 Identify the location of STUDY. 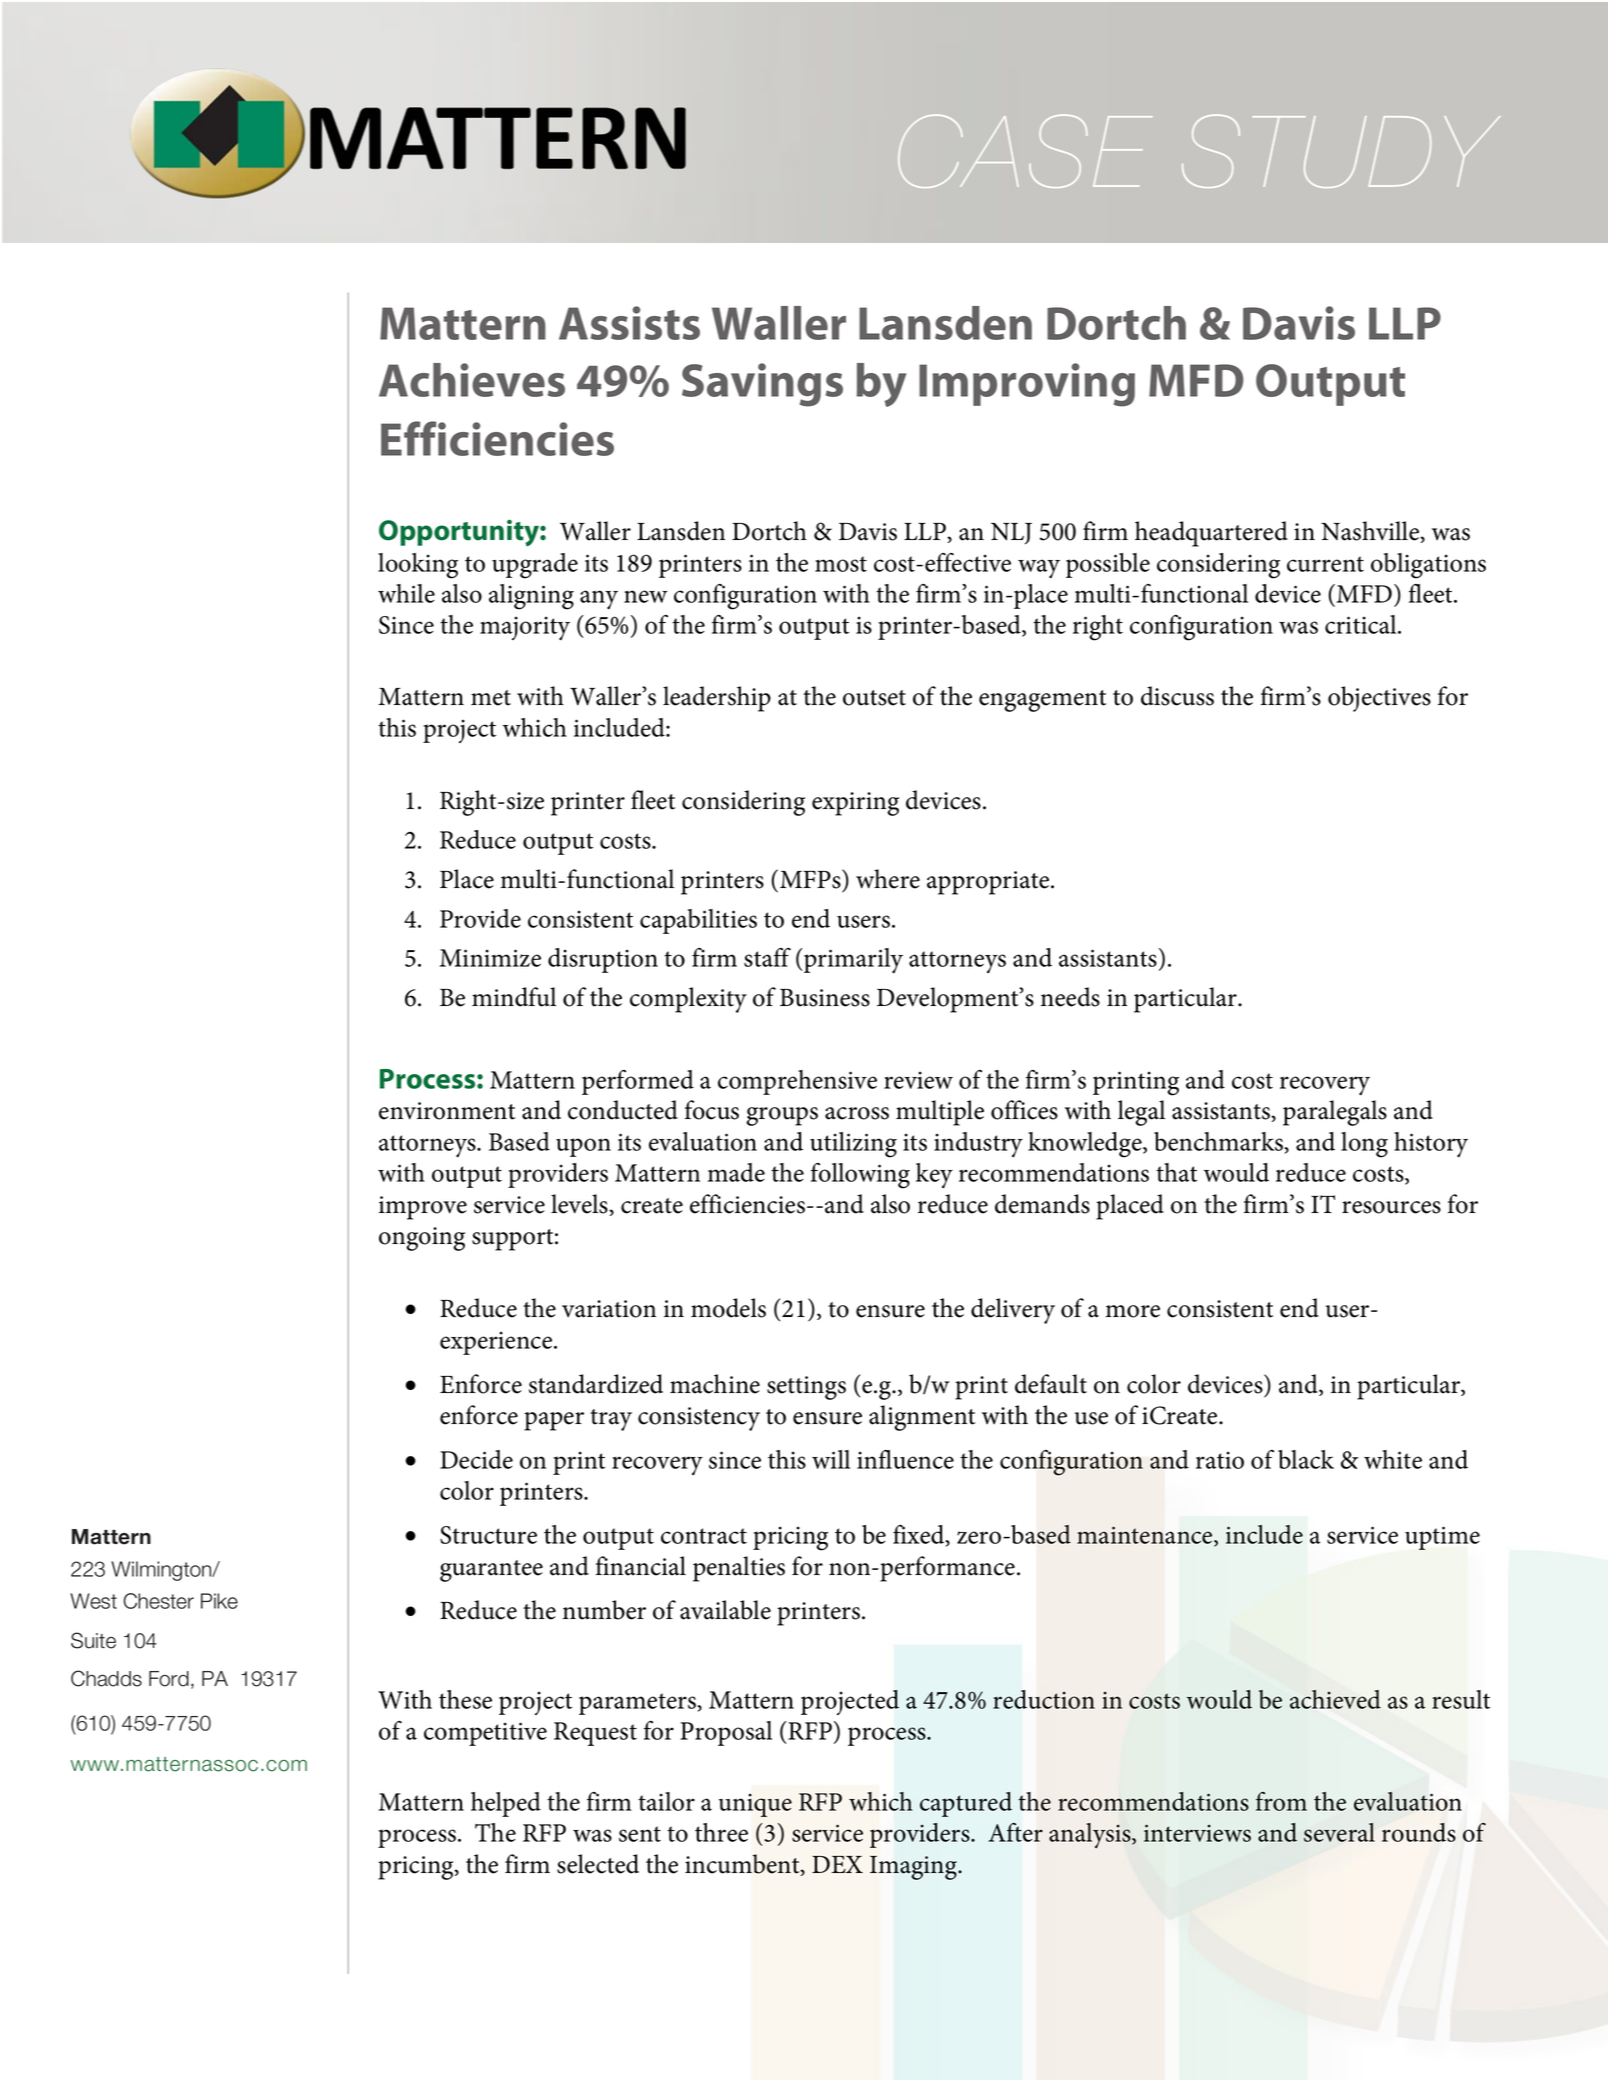
(1341, 151).
